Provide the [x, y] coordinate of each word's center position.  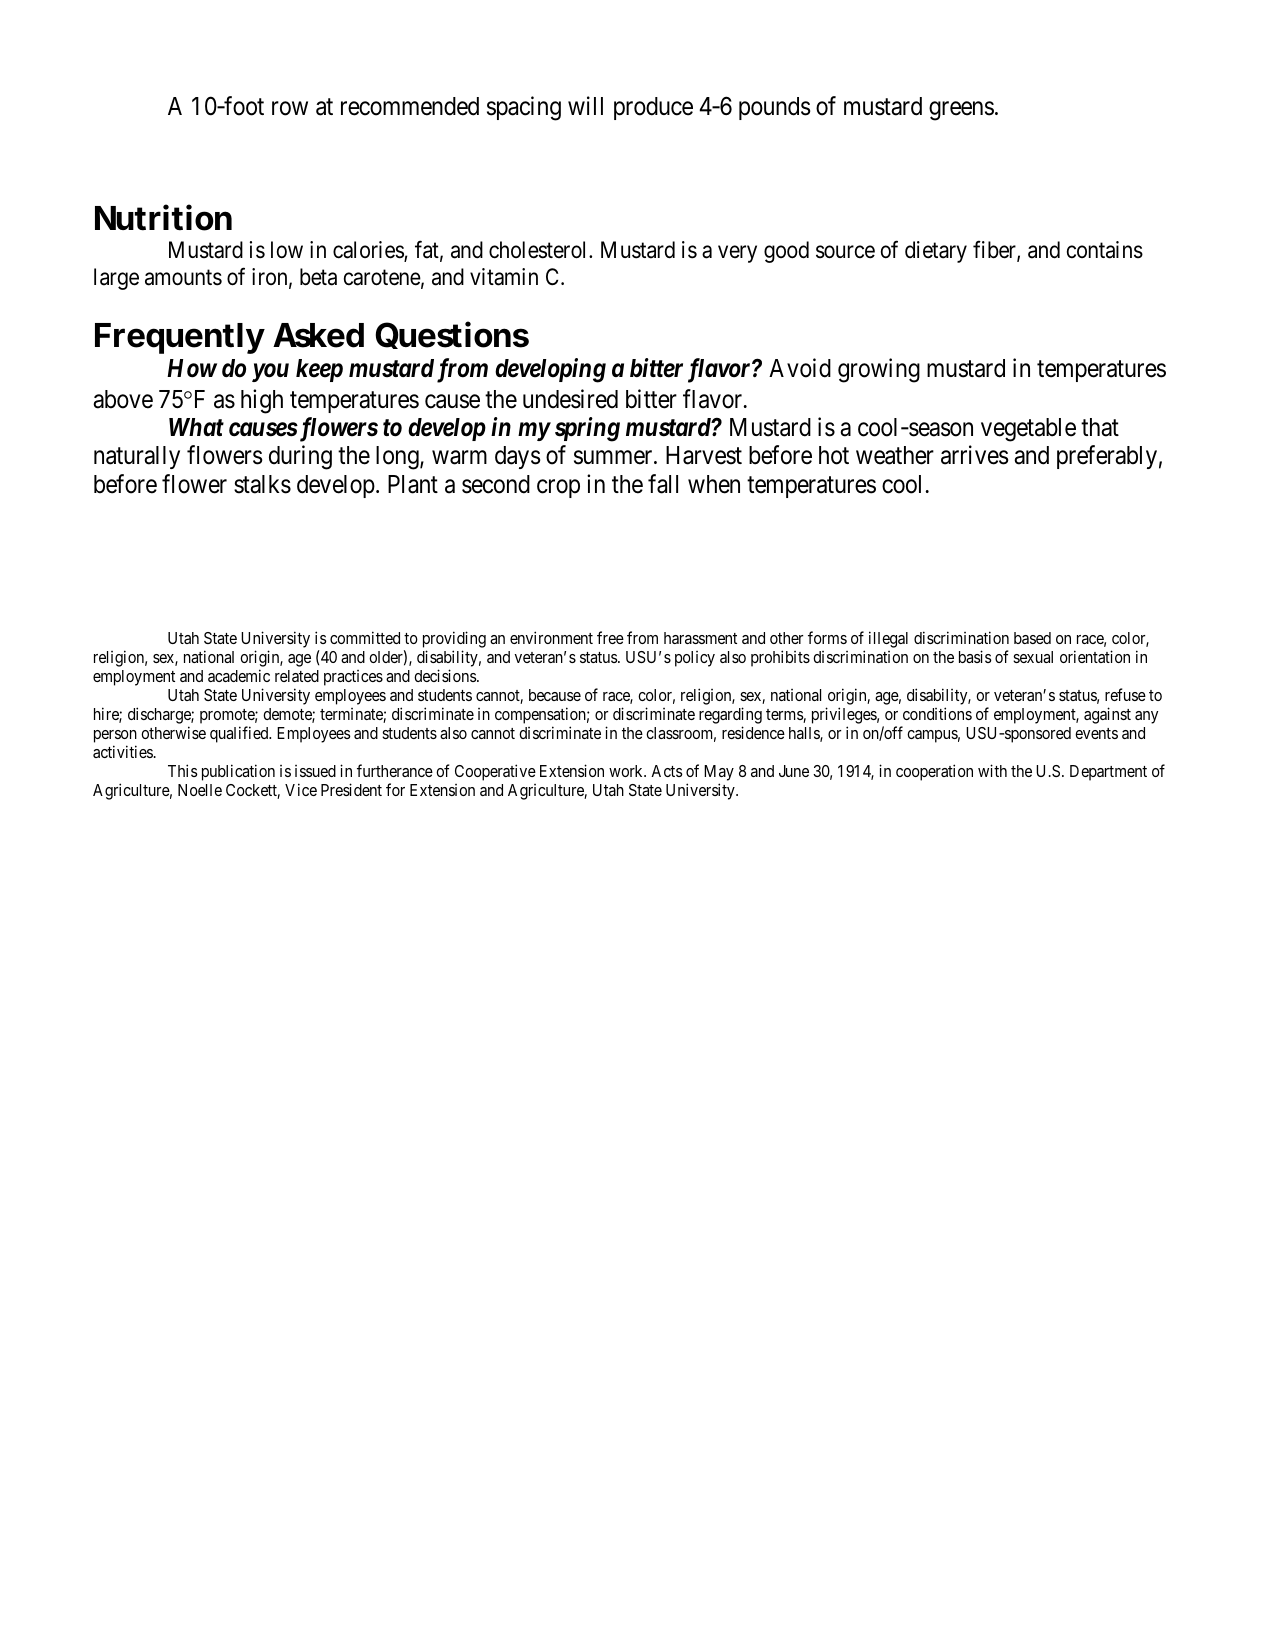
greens [961, 111]
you [270, 373]
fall [663, 484]
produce [653, 108]
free [610, 637]
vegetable [1028, 430]
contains [1105, 250]
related [297, 676]
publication [238, 772]
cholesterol [539, 250]
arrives [975, 455]
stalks [262, 484]
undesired [570, 399]
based [1032, 638]
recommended [410, 106]
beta [318, 277]
